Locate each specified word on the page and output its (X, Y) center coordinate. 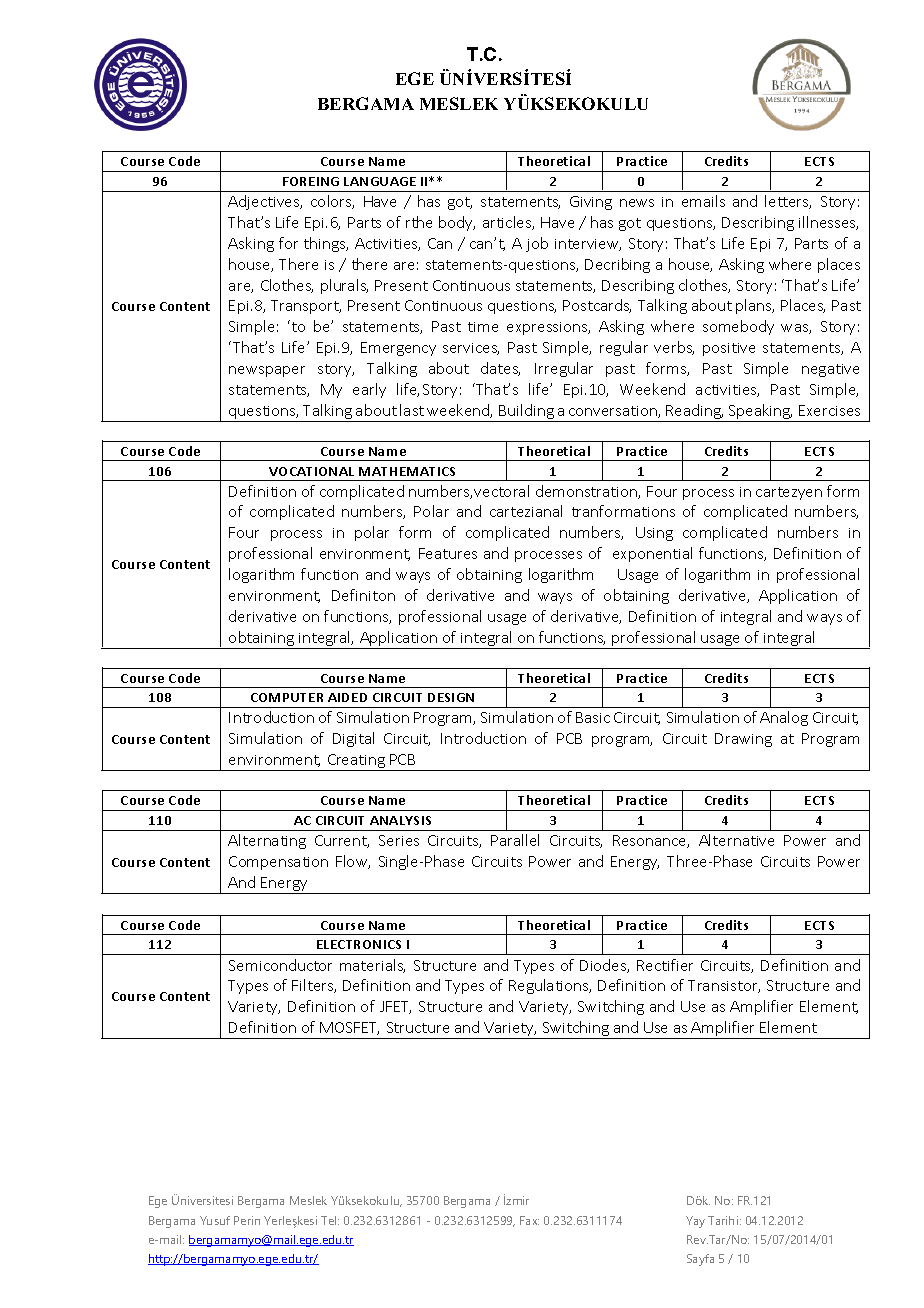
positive (729, 349)
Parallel (515, 840)
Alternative (736, 840)
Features (448, 553)
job (537, 244)
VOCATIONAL (311, 471)
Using (654, 534)
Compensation (278, 863)
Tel (330, 1220)
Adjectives (265, 202)
